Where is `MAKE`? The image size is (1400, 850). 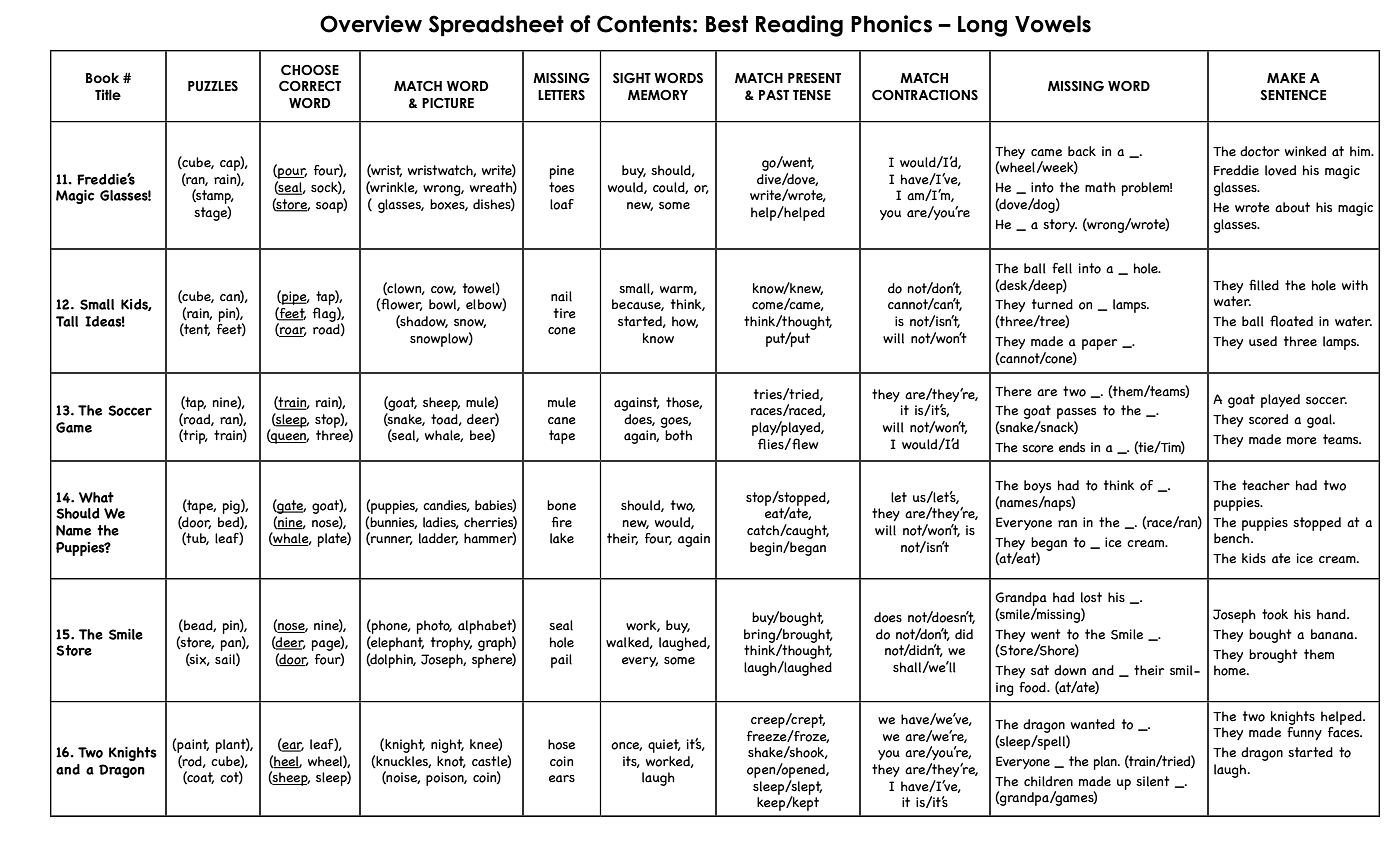
MAKE is located at coordinates (1286, 78).
